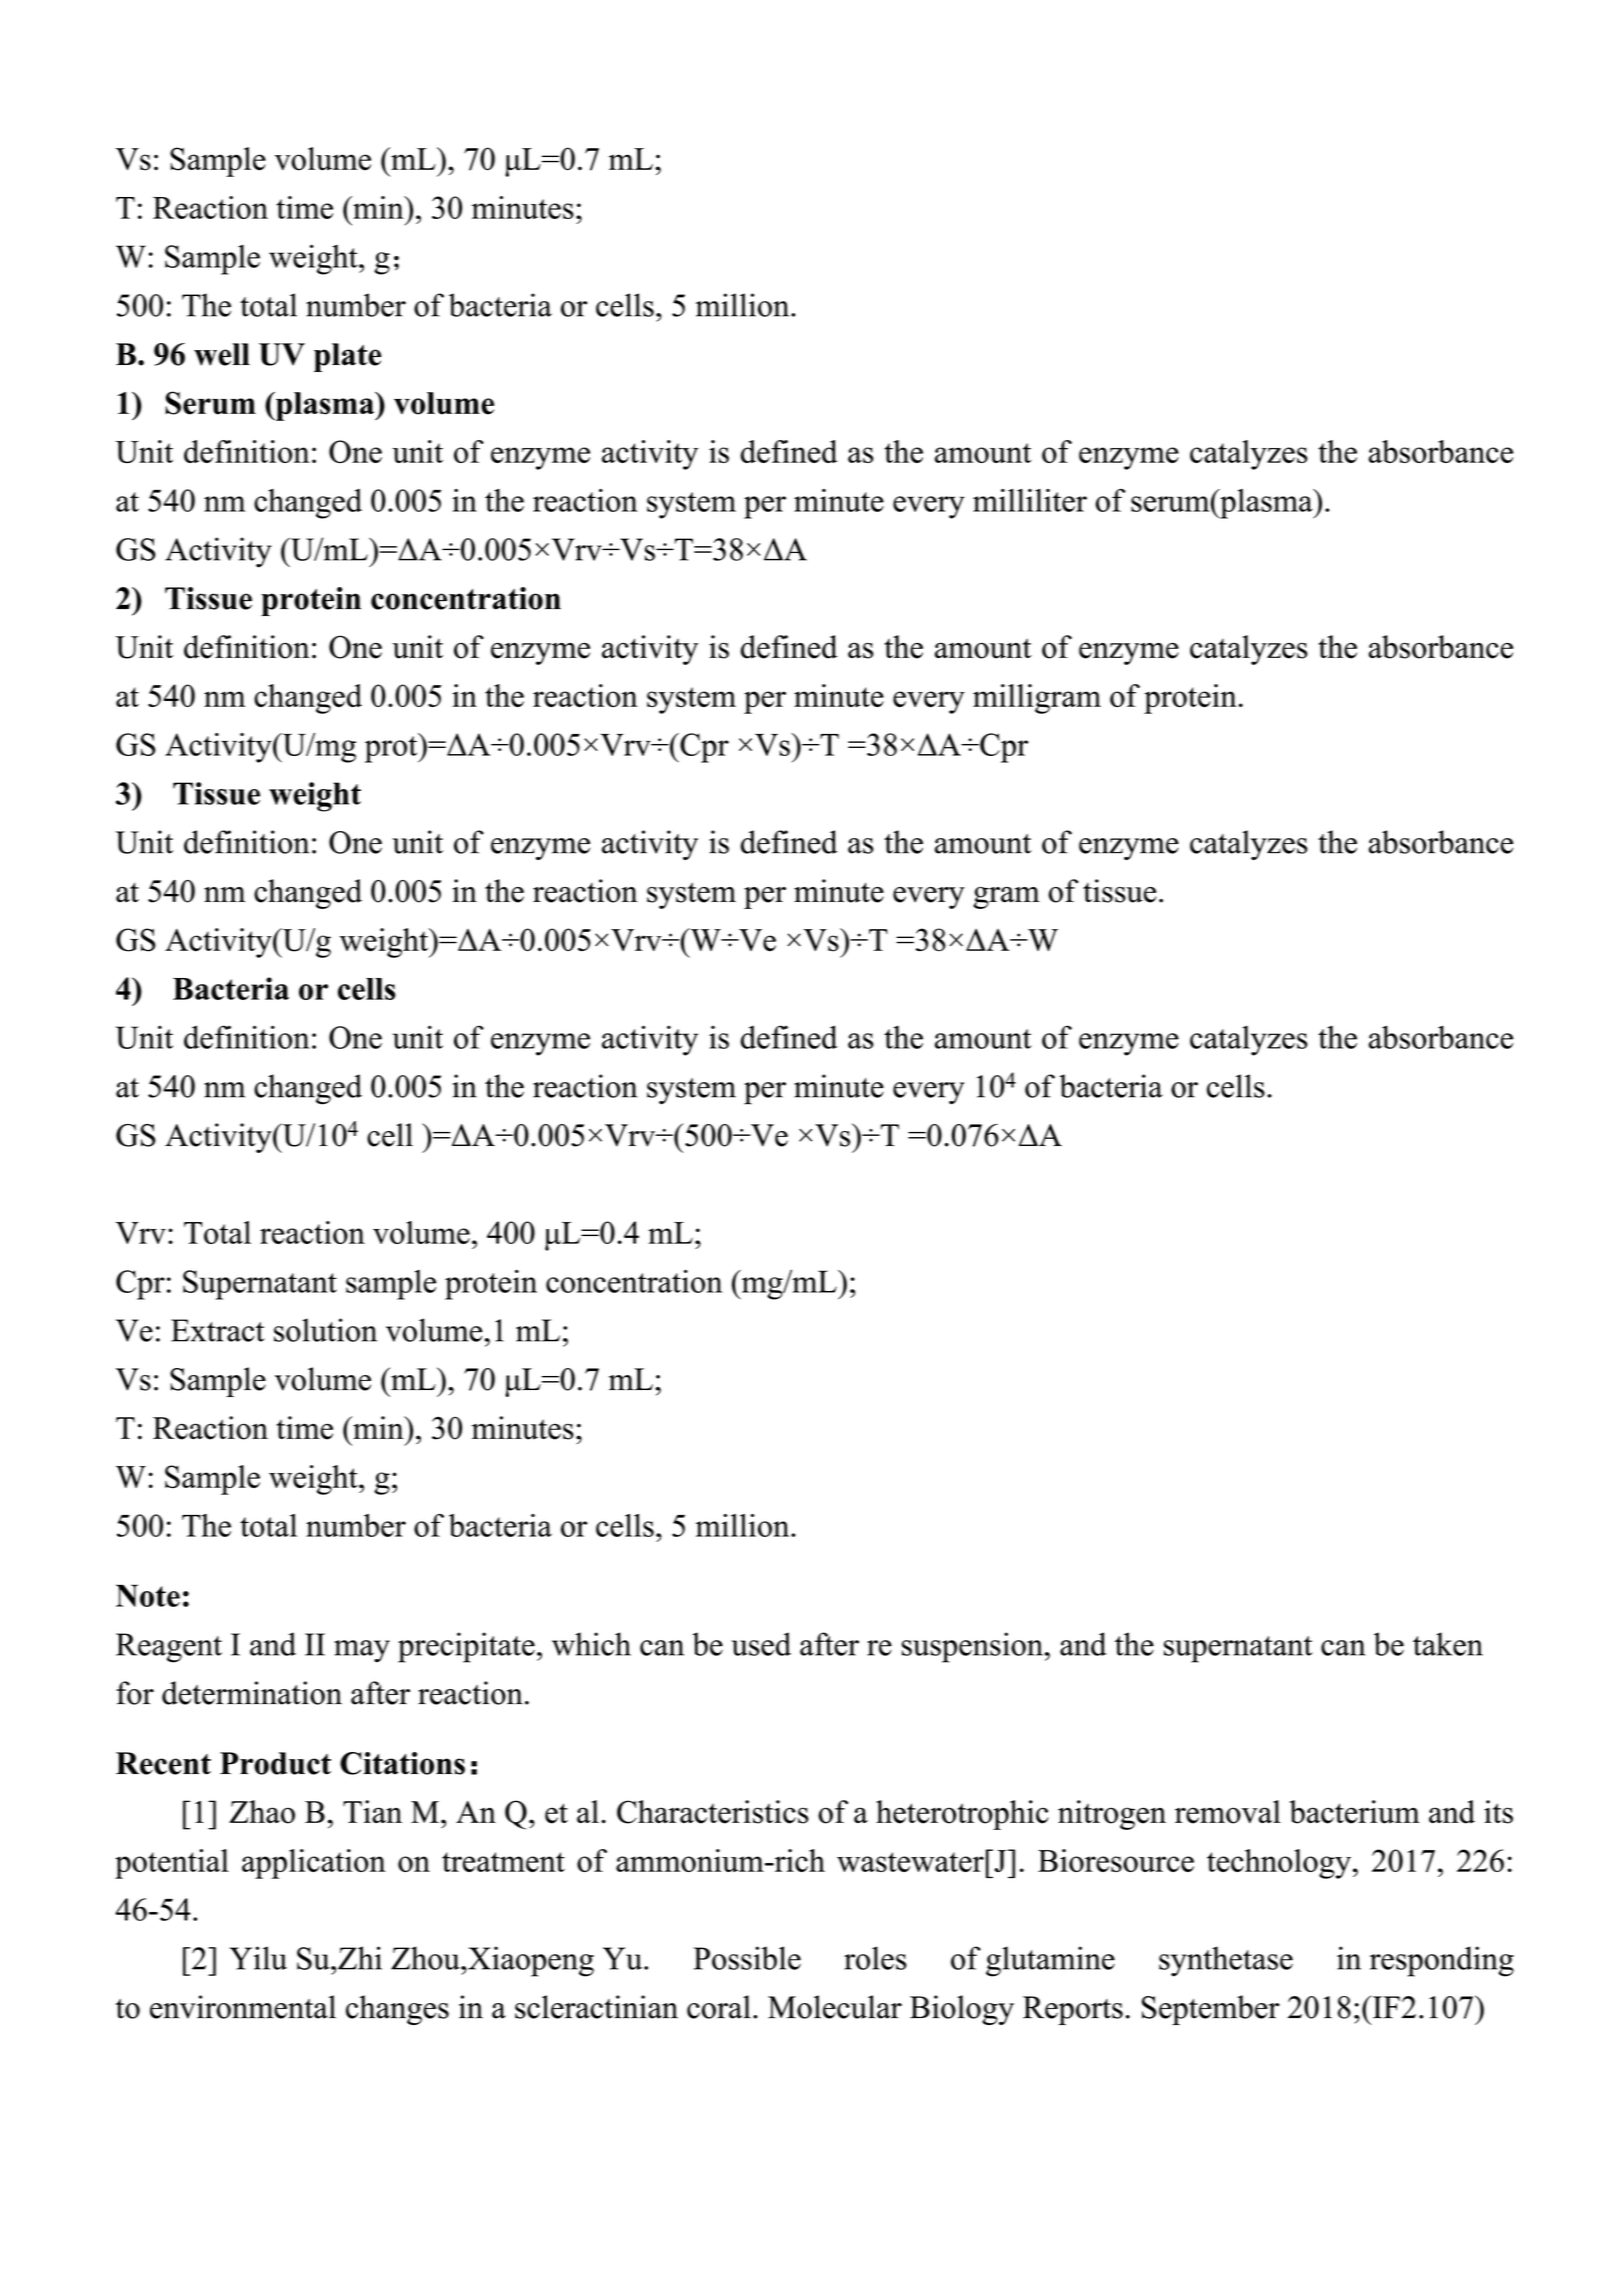  Describe the element at coordinates (325, 1330) in the screenshot. I see `solution` at that location.
